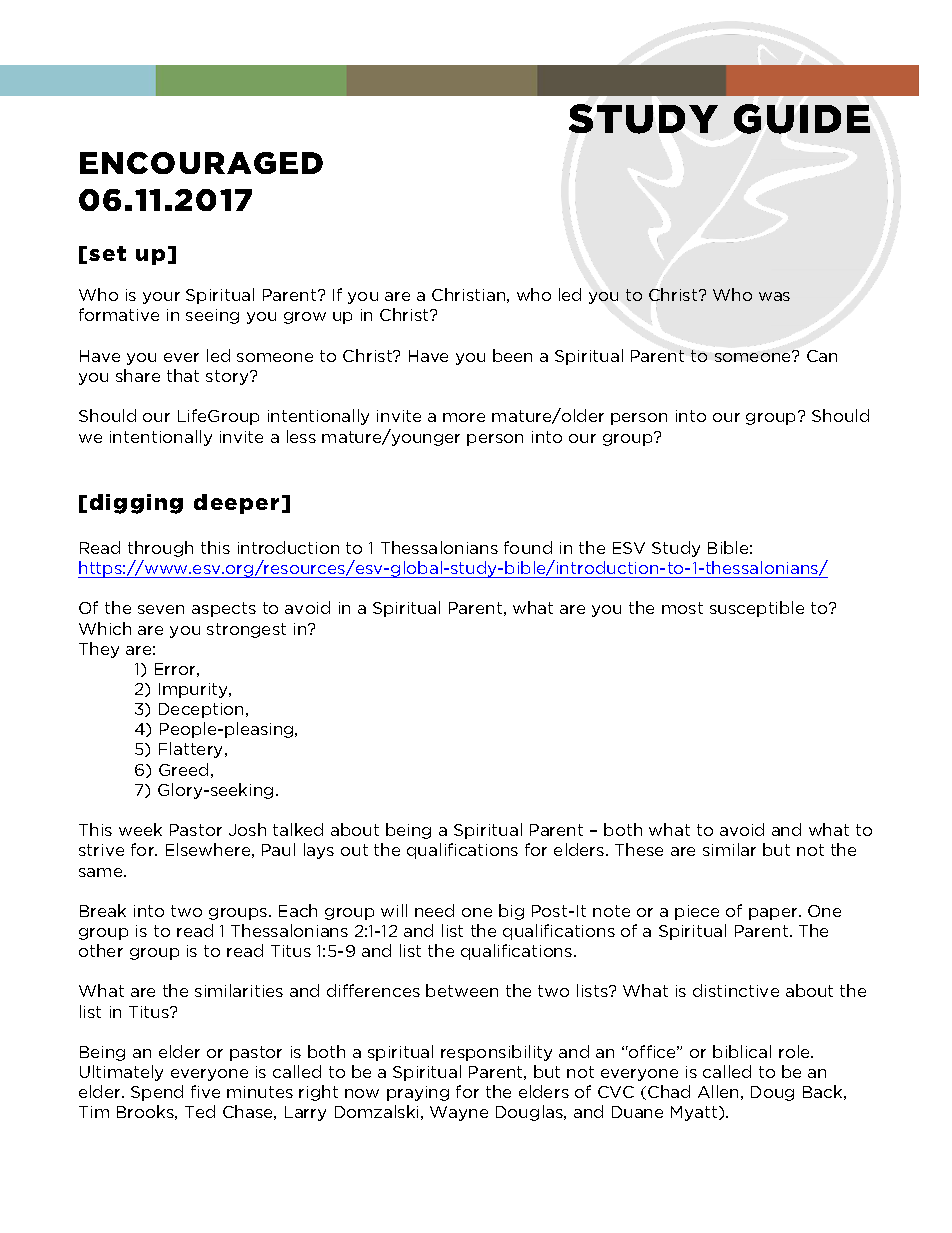 The width and height of the screenshot is (952, 1233). What do you see at coordinates (697, 912) in the screenshot?
I see `piece` at bounding box center [697, 912].
